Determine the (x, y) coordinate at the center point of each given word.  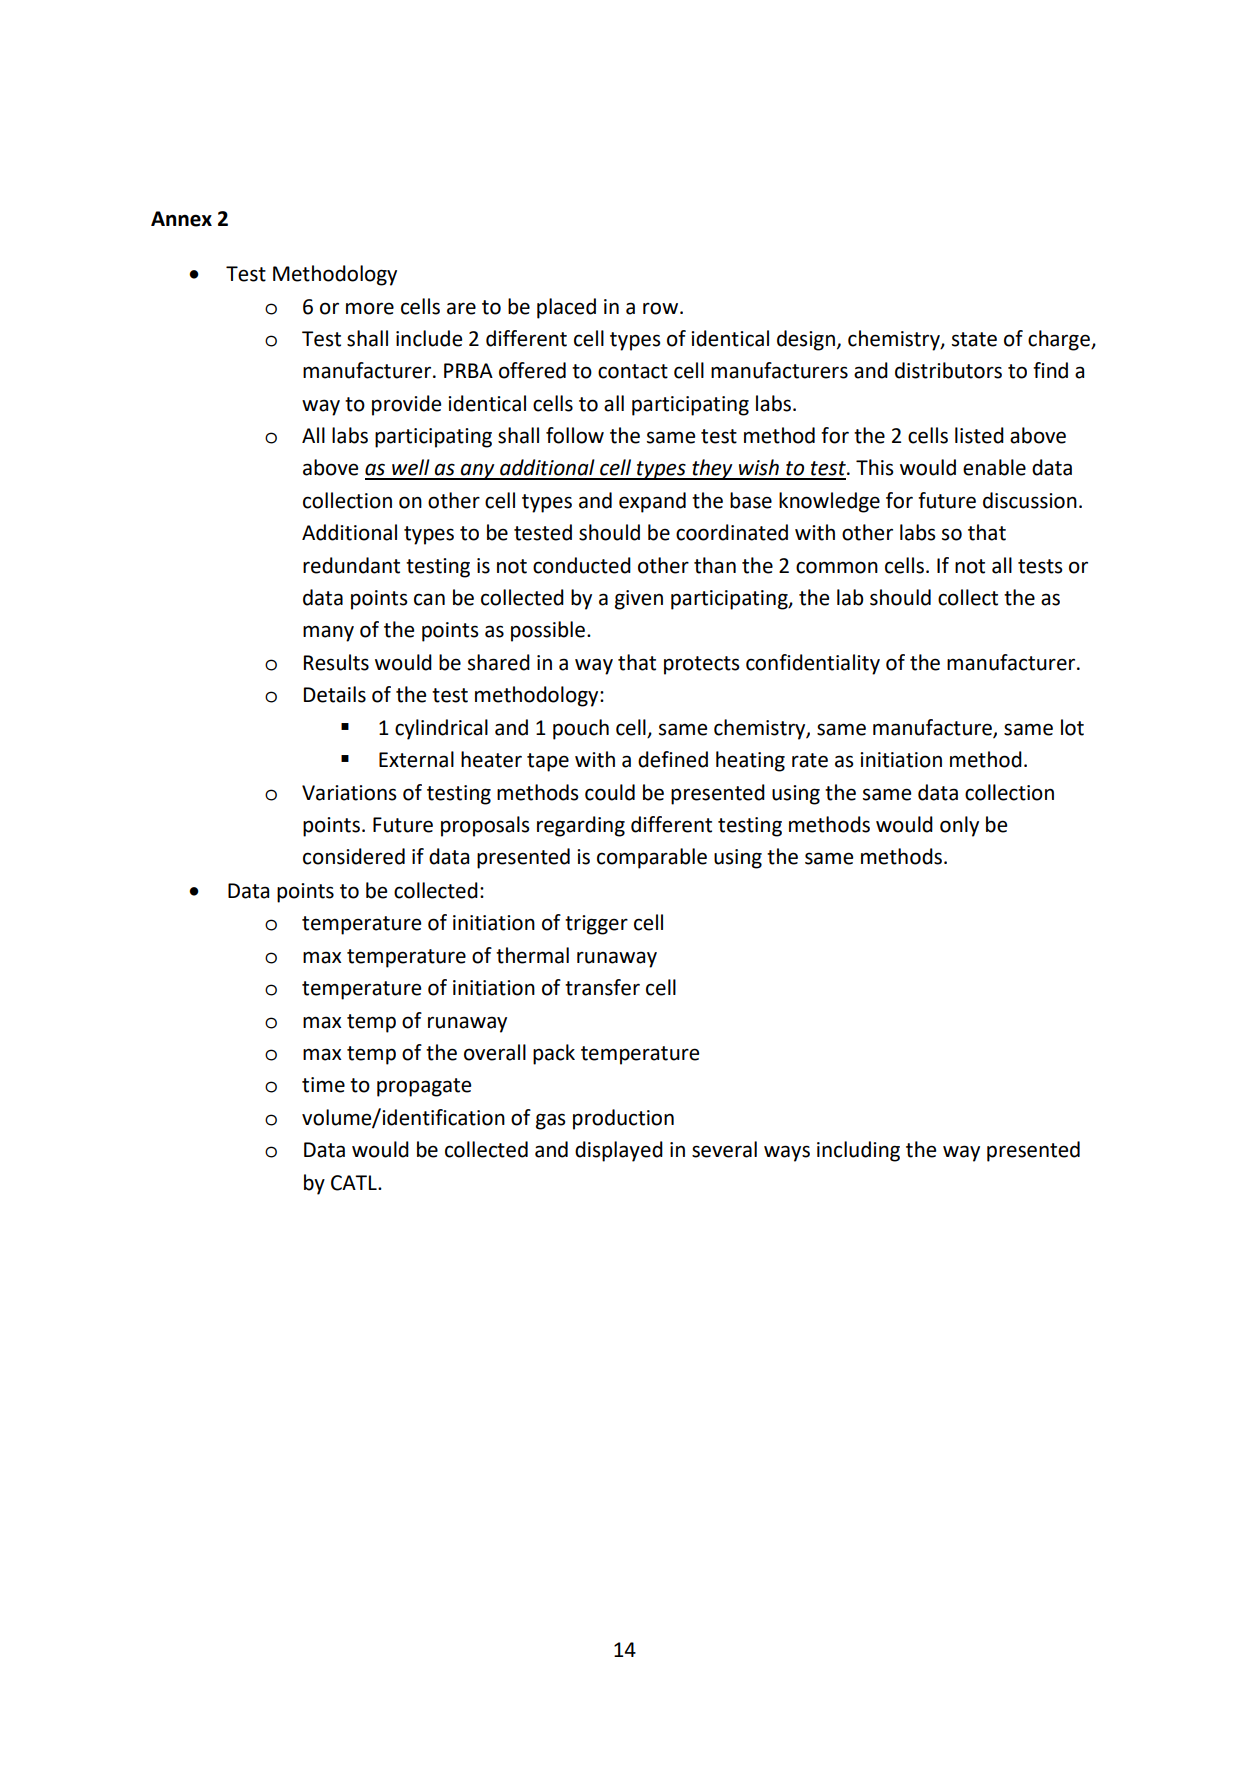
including (858, 1151)
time (323, 1085)
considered (354, 856)
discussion (1030, 500)
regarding (581, 826)
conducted (582, 565)
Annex (181, 219)
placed (566, 308)
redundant (351, 565)
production (623, 1119)
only (959, 826)
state (974, 339)
